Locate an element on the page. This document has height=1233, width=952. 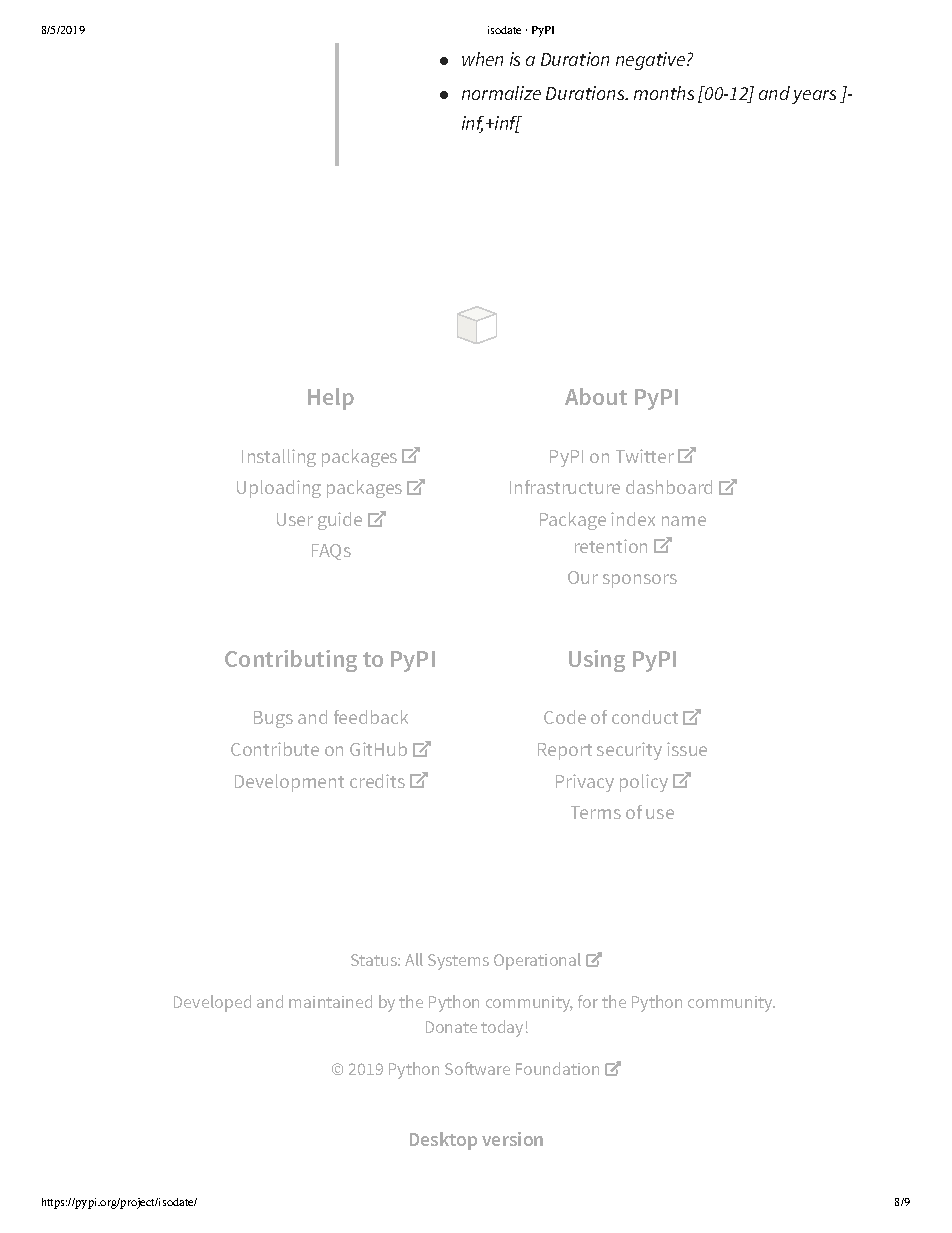
Installing is located at coordinates (279, 458).
